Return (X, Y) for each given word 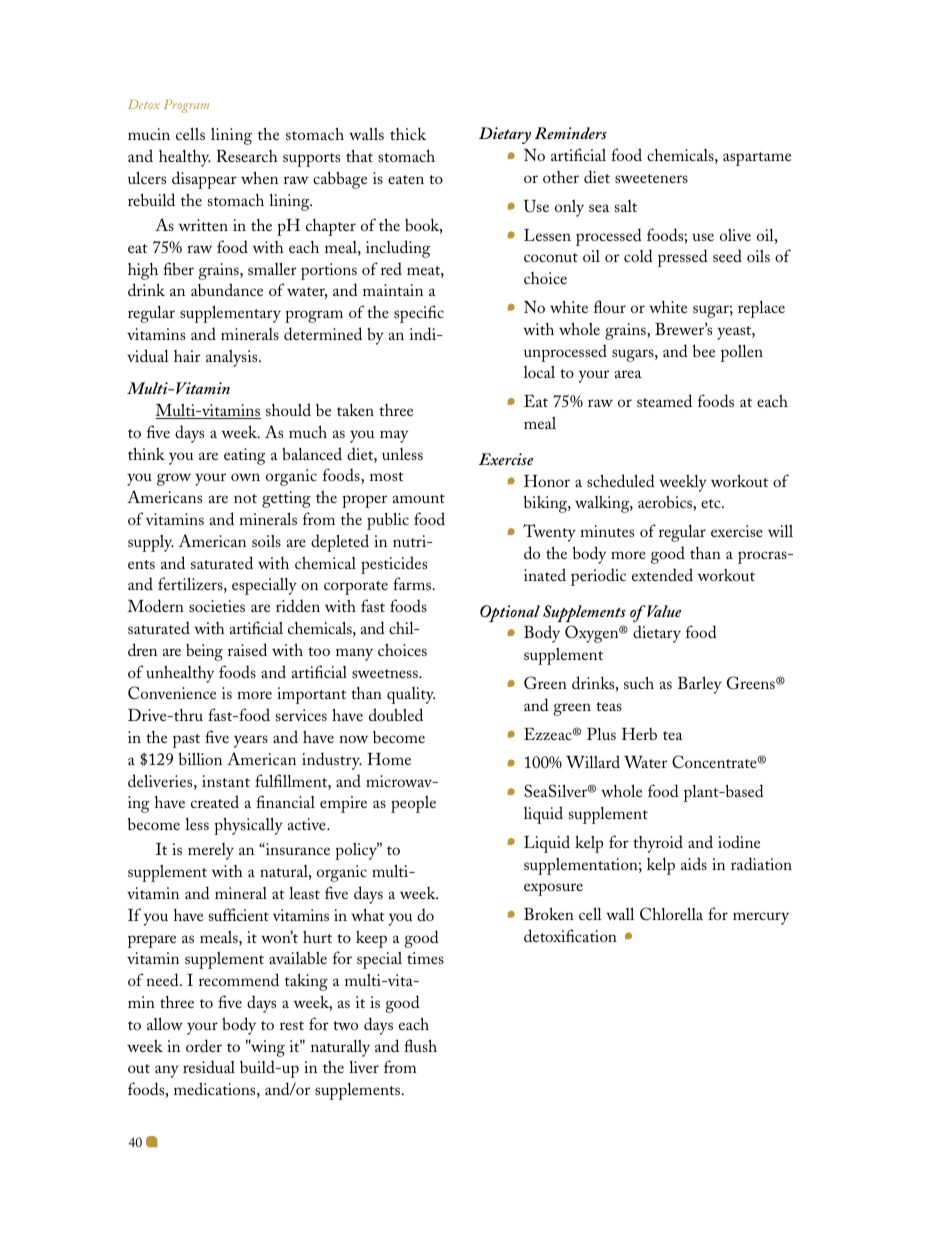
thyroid (658, 844)
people (413, 804)
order (204, 1045)
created (215, 801)
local (539, 372)
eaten (406, 179)
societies (217, 606)
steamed (664, 400)
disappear (204, 180)
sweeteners (651, 178)
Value (663, 611)
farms (412, 583)
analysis (233, 358)
